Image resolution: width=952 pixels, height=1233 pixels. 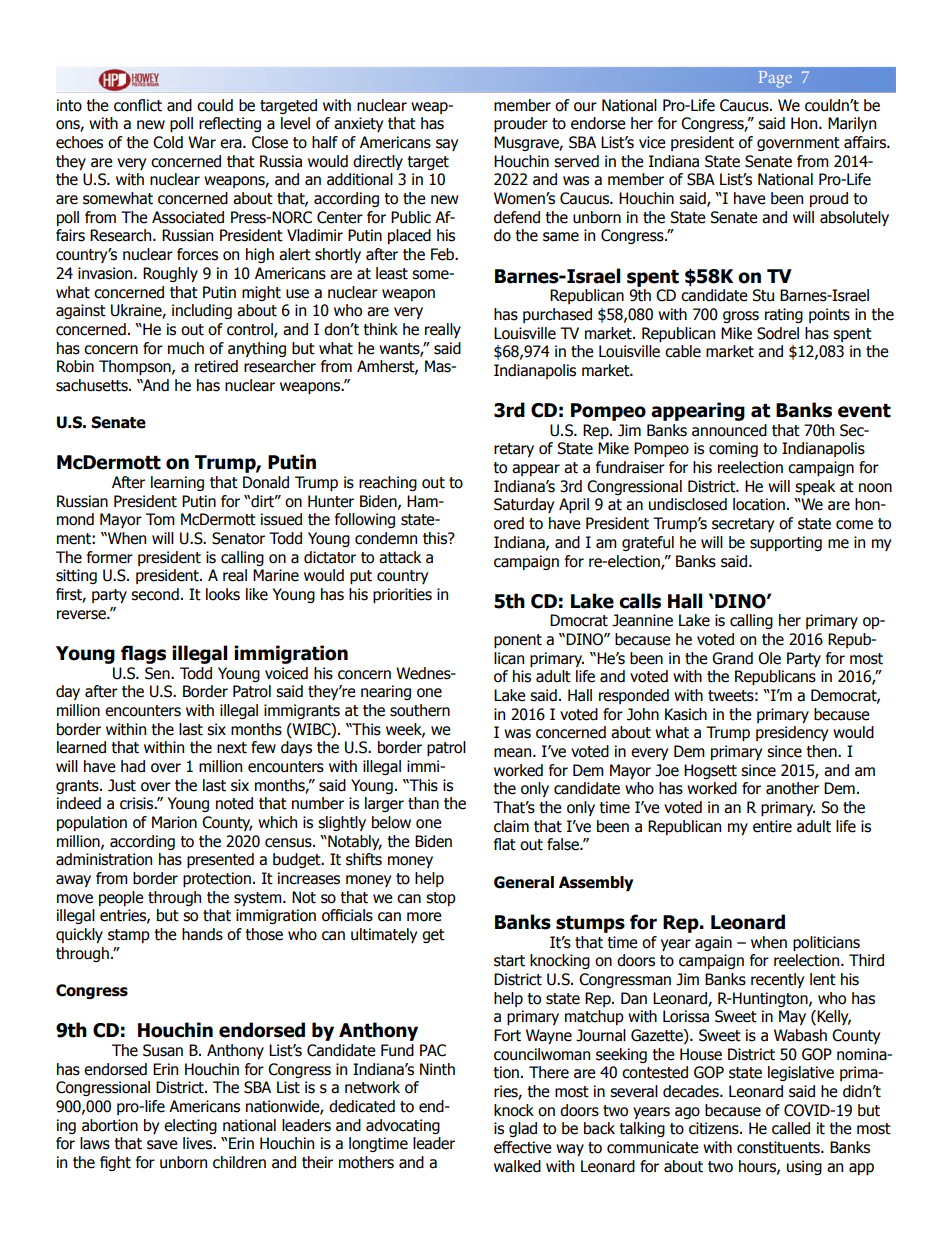 I want to click on priorities, so click(x=402, y=595).
